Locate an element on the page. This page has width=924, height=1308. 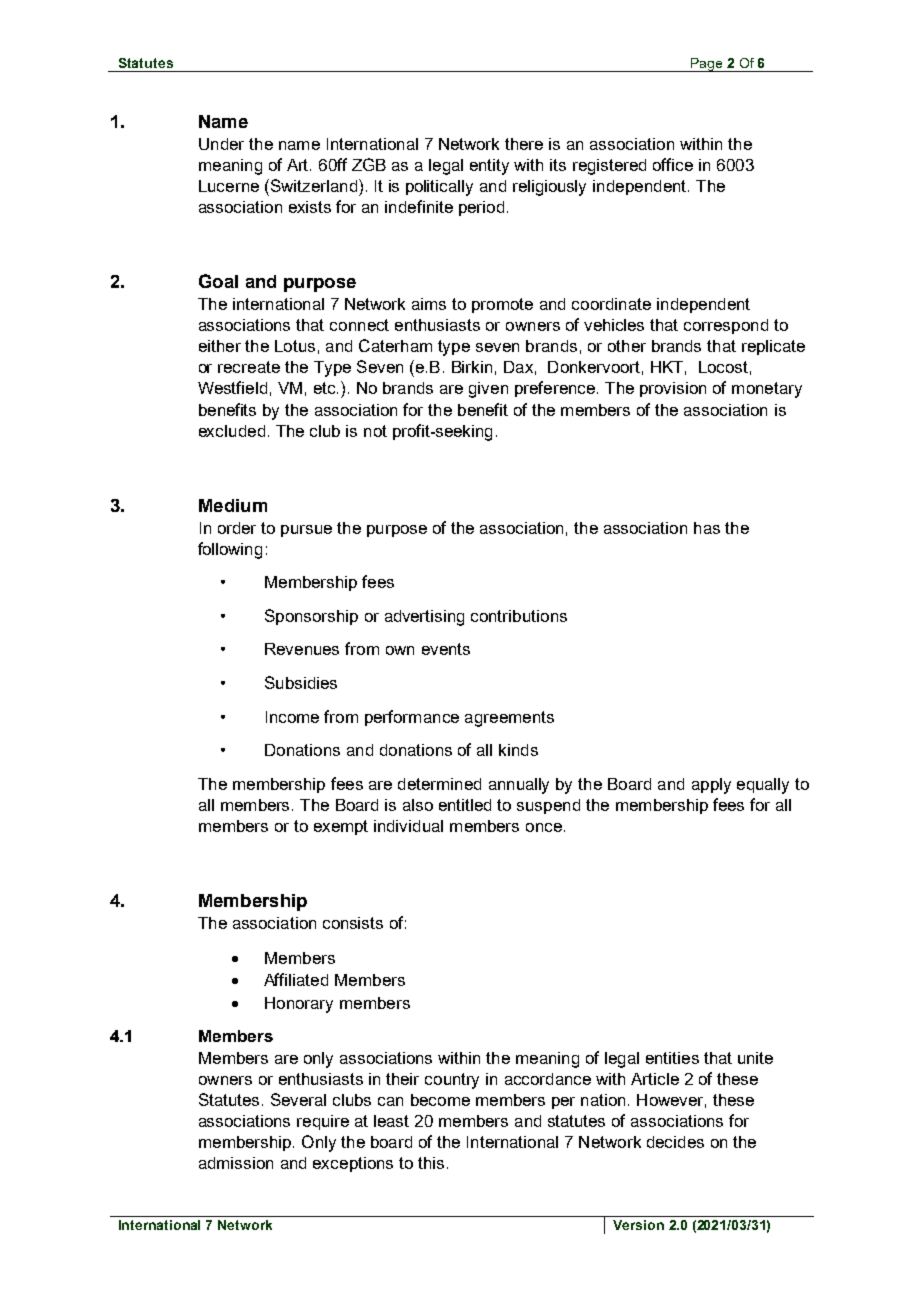
Lotus is located at coordinates (295, 346).
